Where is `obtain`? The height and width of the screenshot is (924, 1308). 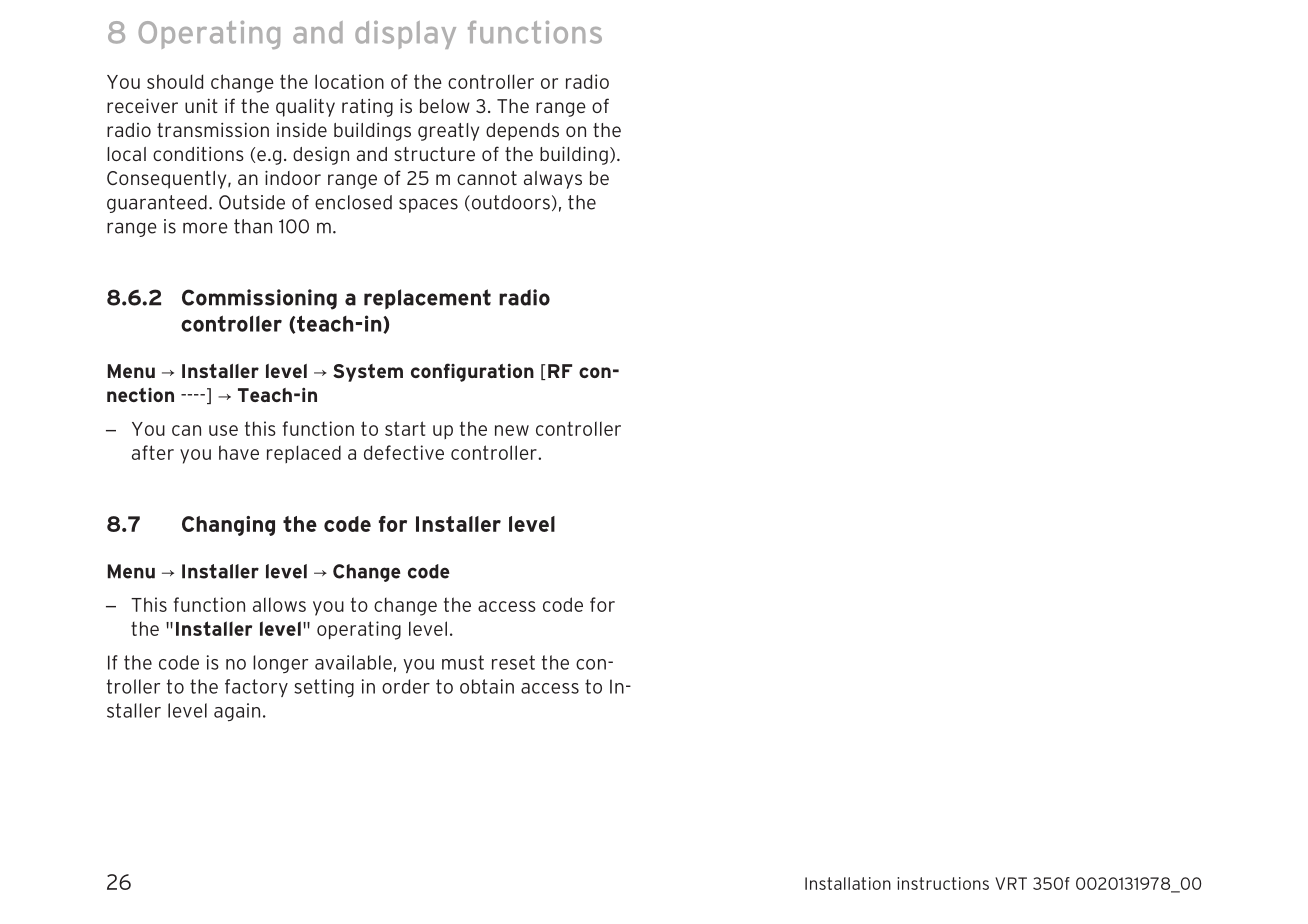
obtain is located at coordinates (487, 686).
